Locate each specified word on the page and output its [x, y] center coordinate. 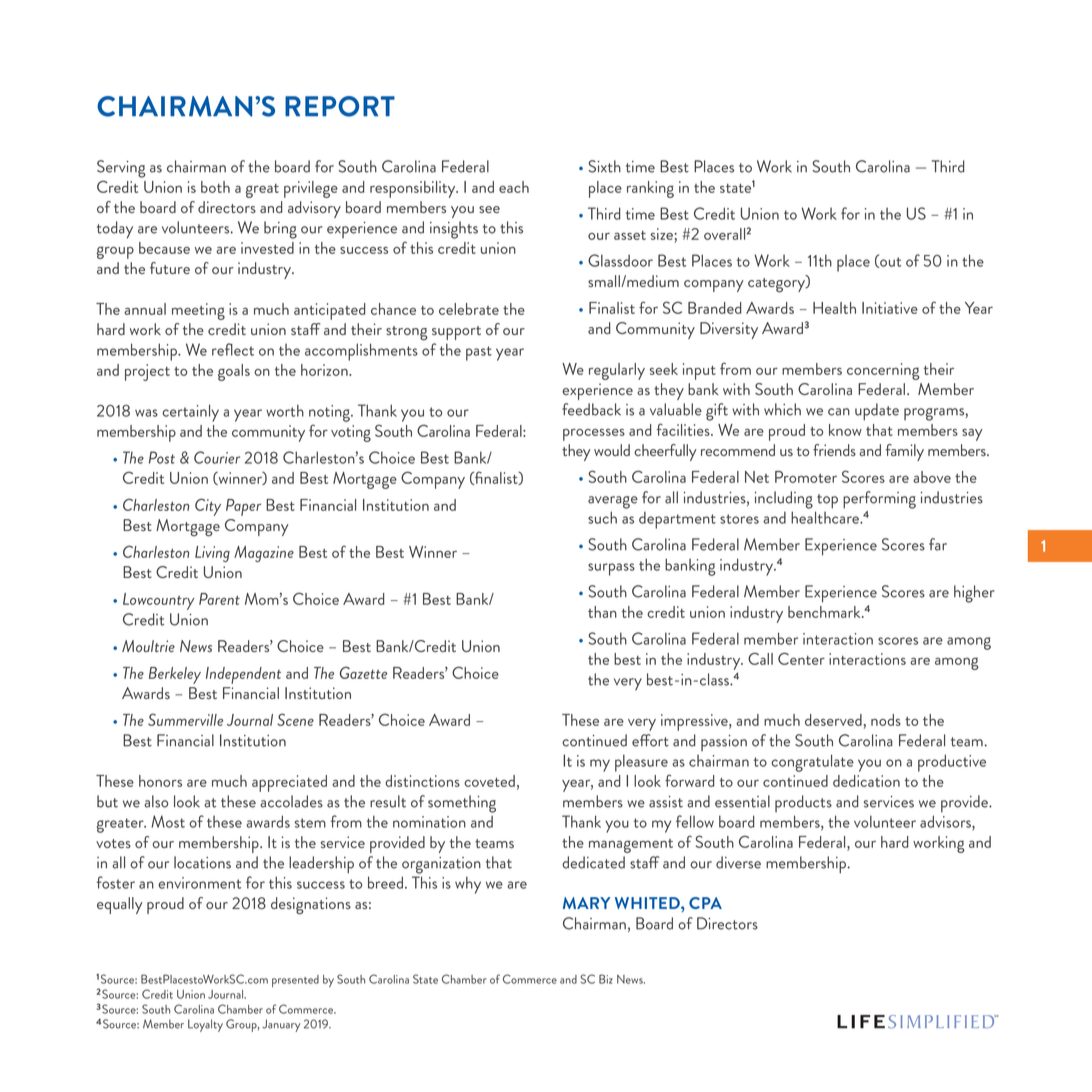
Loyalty [205, 1025]
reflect [233, 349]
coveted [489, 781]
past [479, 353]
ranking [650, 189]
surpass [611, 569]
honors [160, 781]
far [938, 544]
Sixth [604, 166]
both [215, 187]
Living [212, 554]
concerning [883, 371]
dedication [866, 781]
